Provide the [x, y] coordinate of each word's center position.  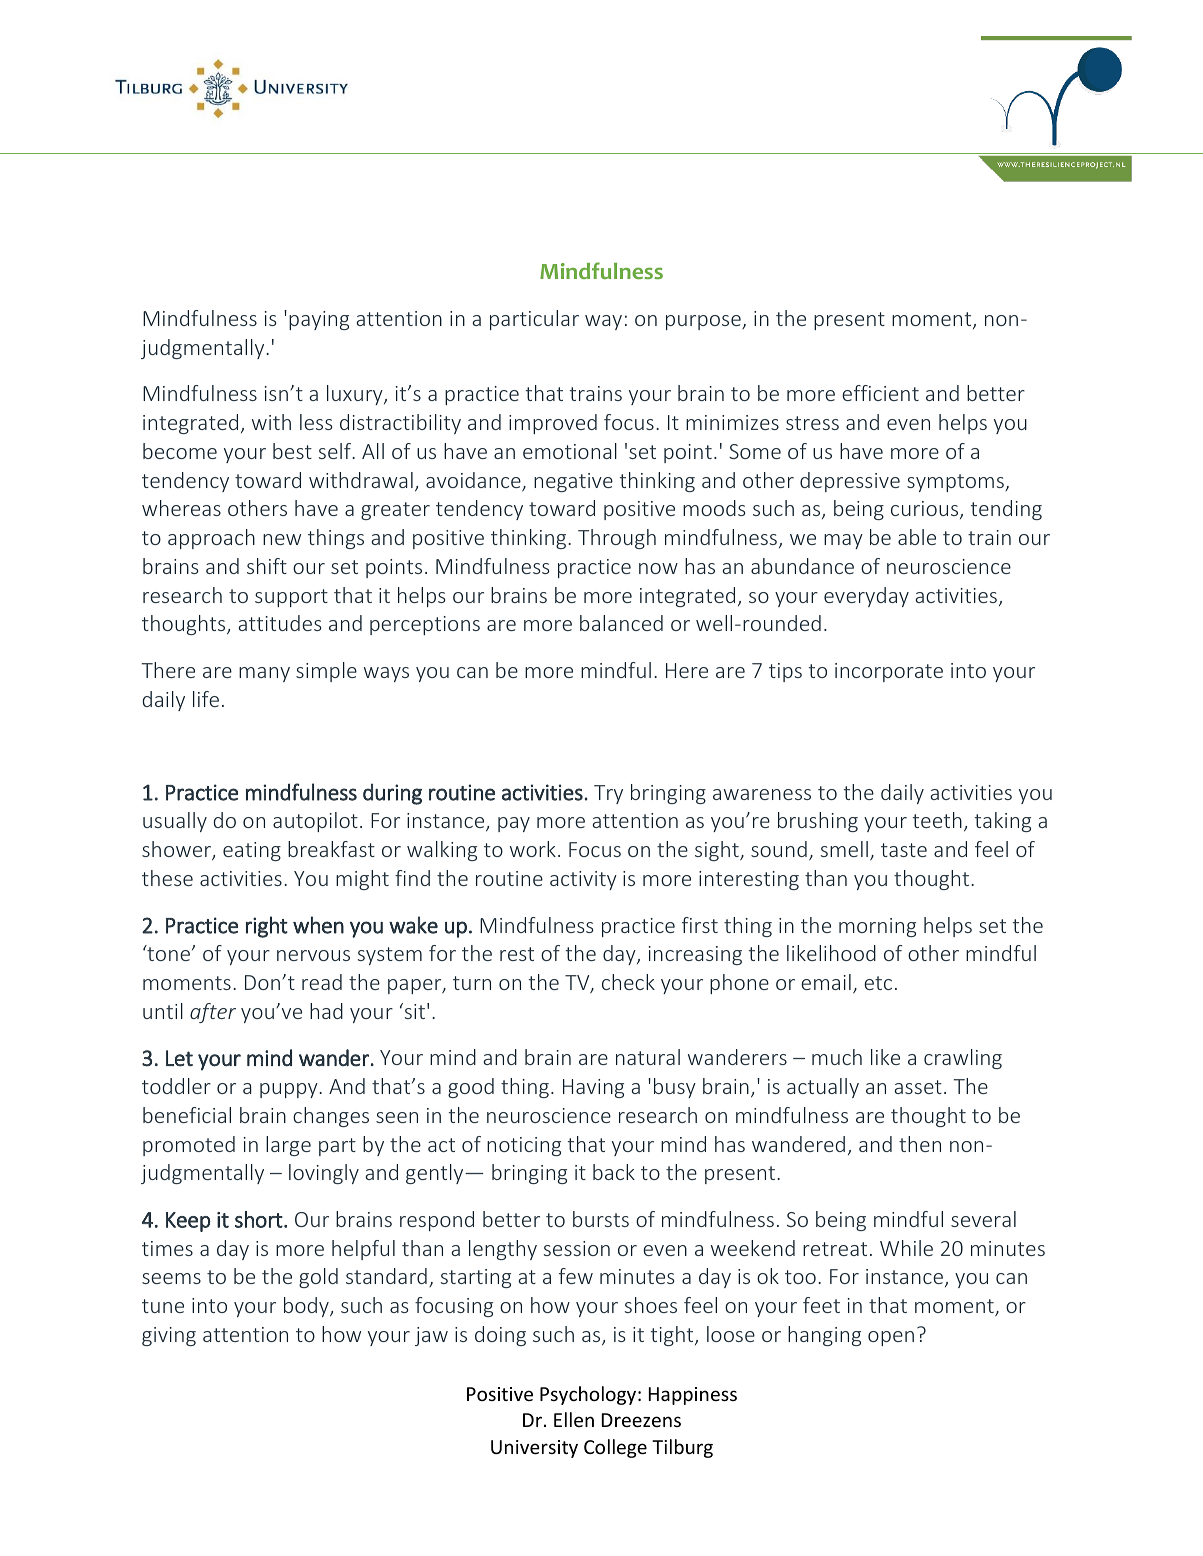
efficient [880, 393]
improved [553, 424]
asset [918, 1087]
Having [593, 1088]
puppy [290, 1090]
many [264, 674]
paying [319, 320]
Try [608, 794]
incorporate [889, 672]
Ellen [574, 1419]
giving [169, 1336]
